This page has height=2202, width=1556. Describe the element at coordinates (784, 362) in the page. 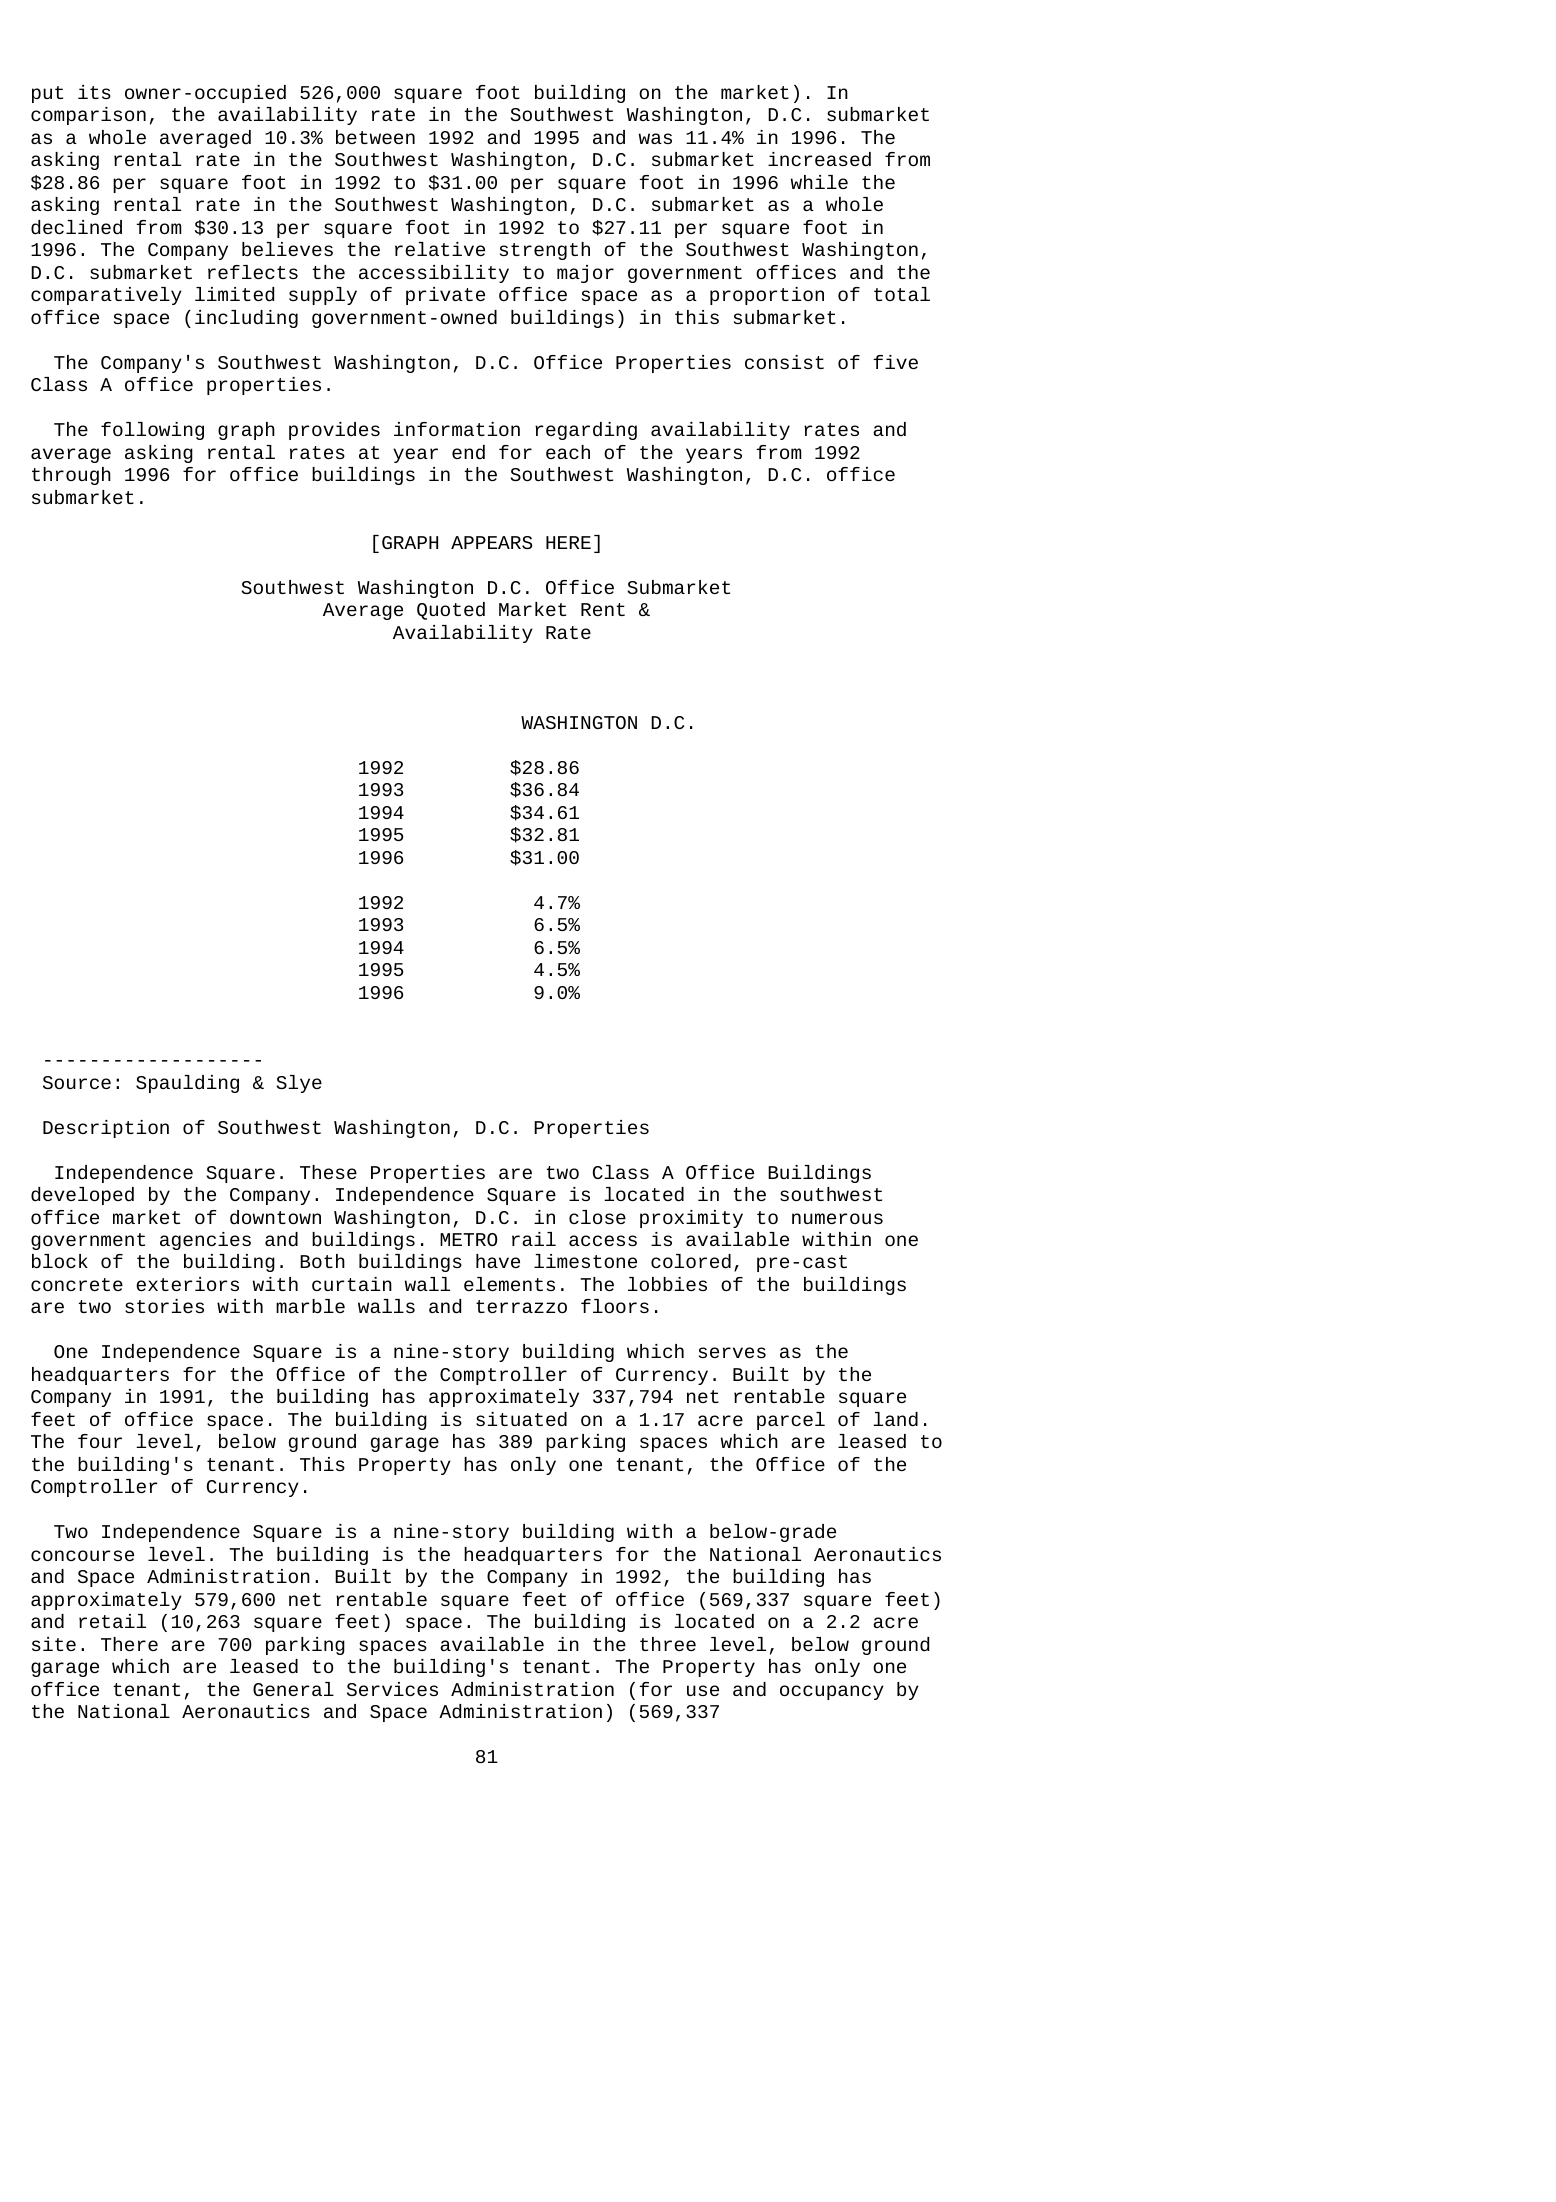

I see `consist` at that location.
